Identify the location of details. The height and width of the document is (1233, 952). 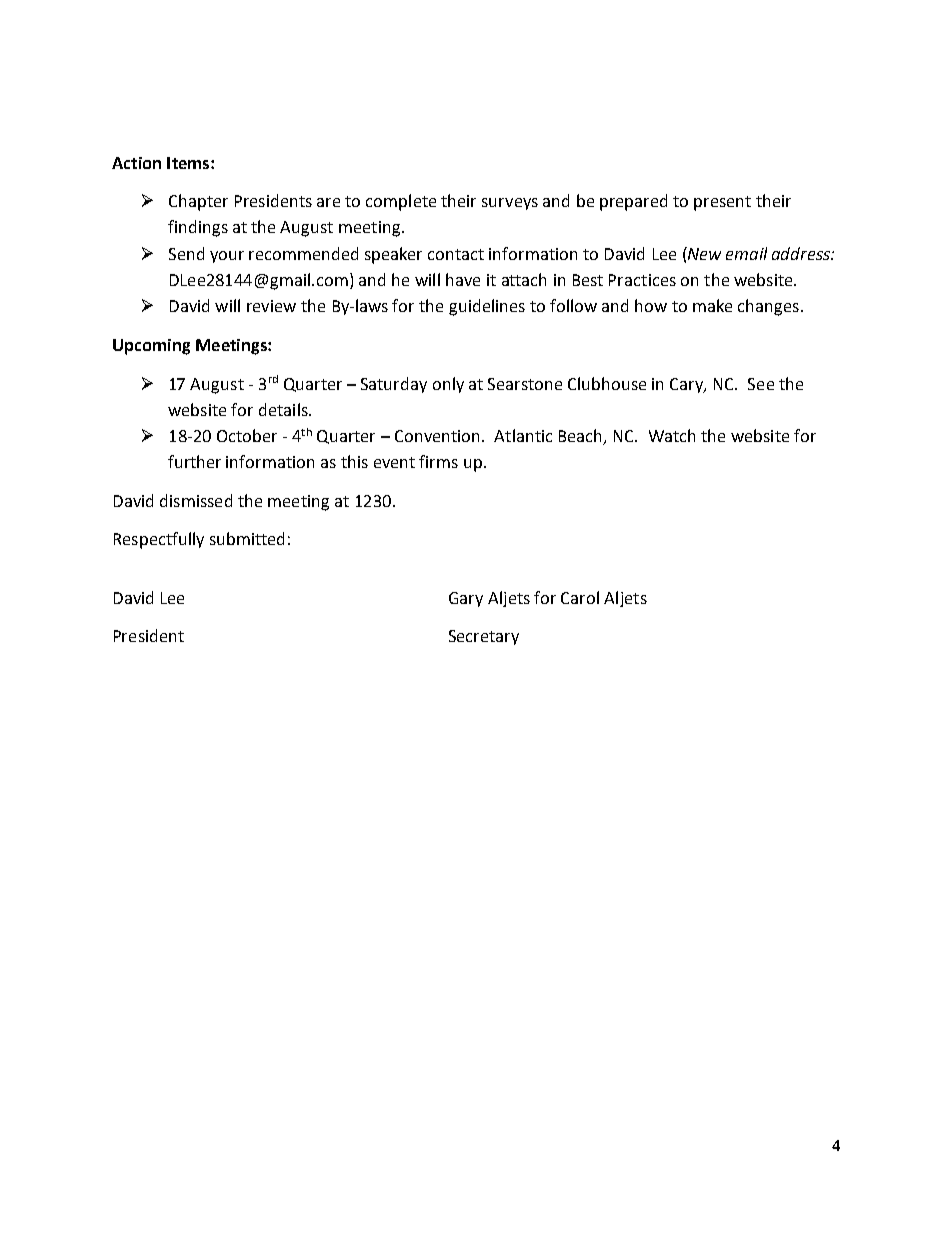
(284, 409).
